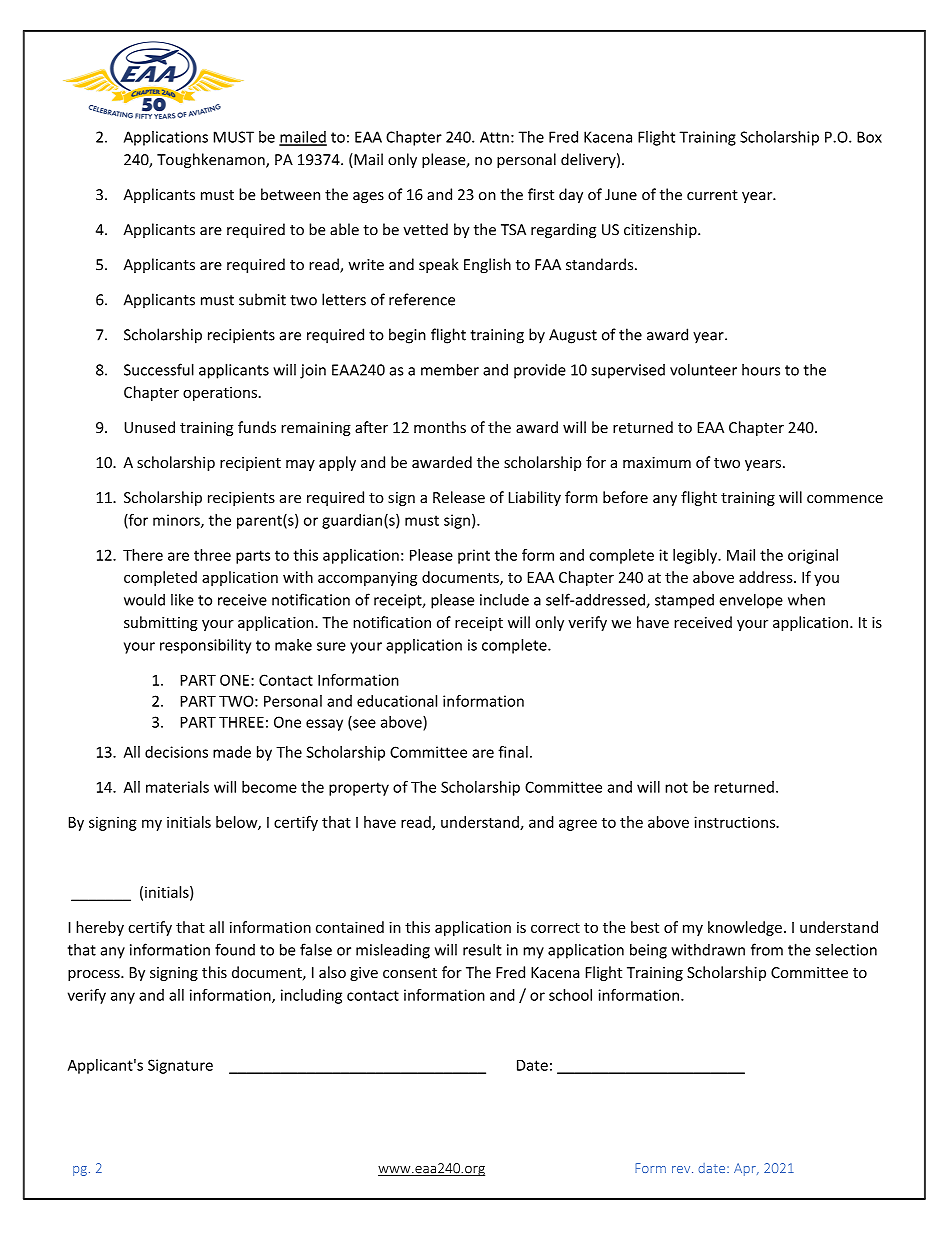 The height and width of the screenshot is (1233, 952). Describe the element at coordinates (494, 137) in the screenshot. I see `Attn` at that location.
